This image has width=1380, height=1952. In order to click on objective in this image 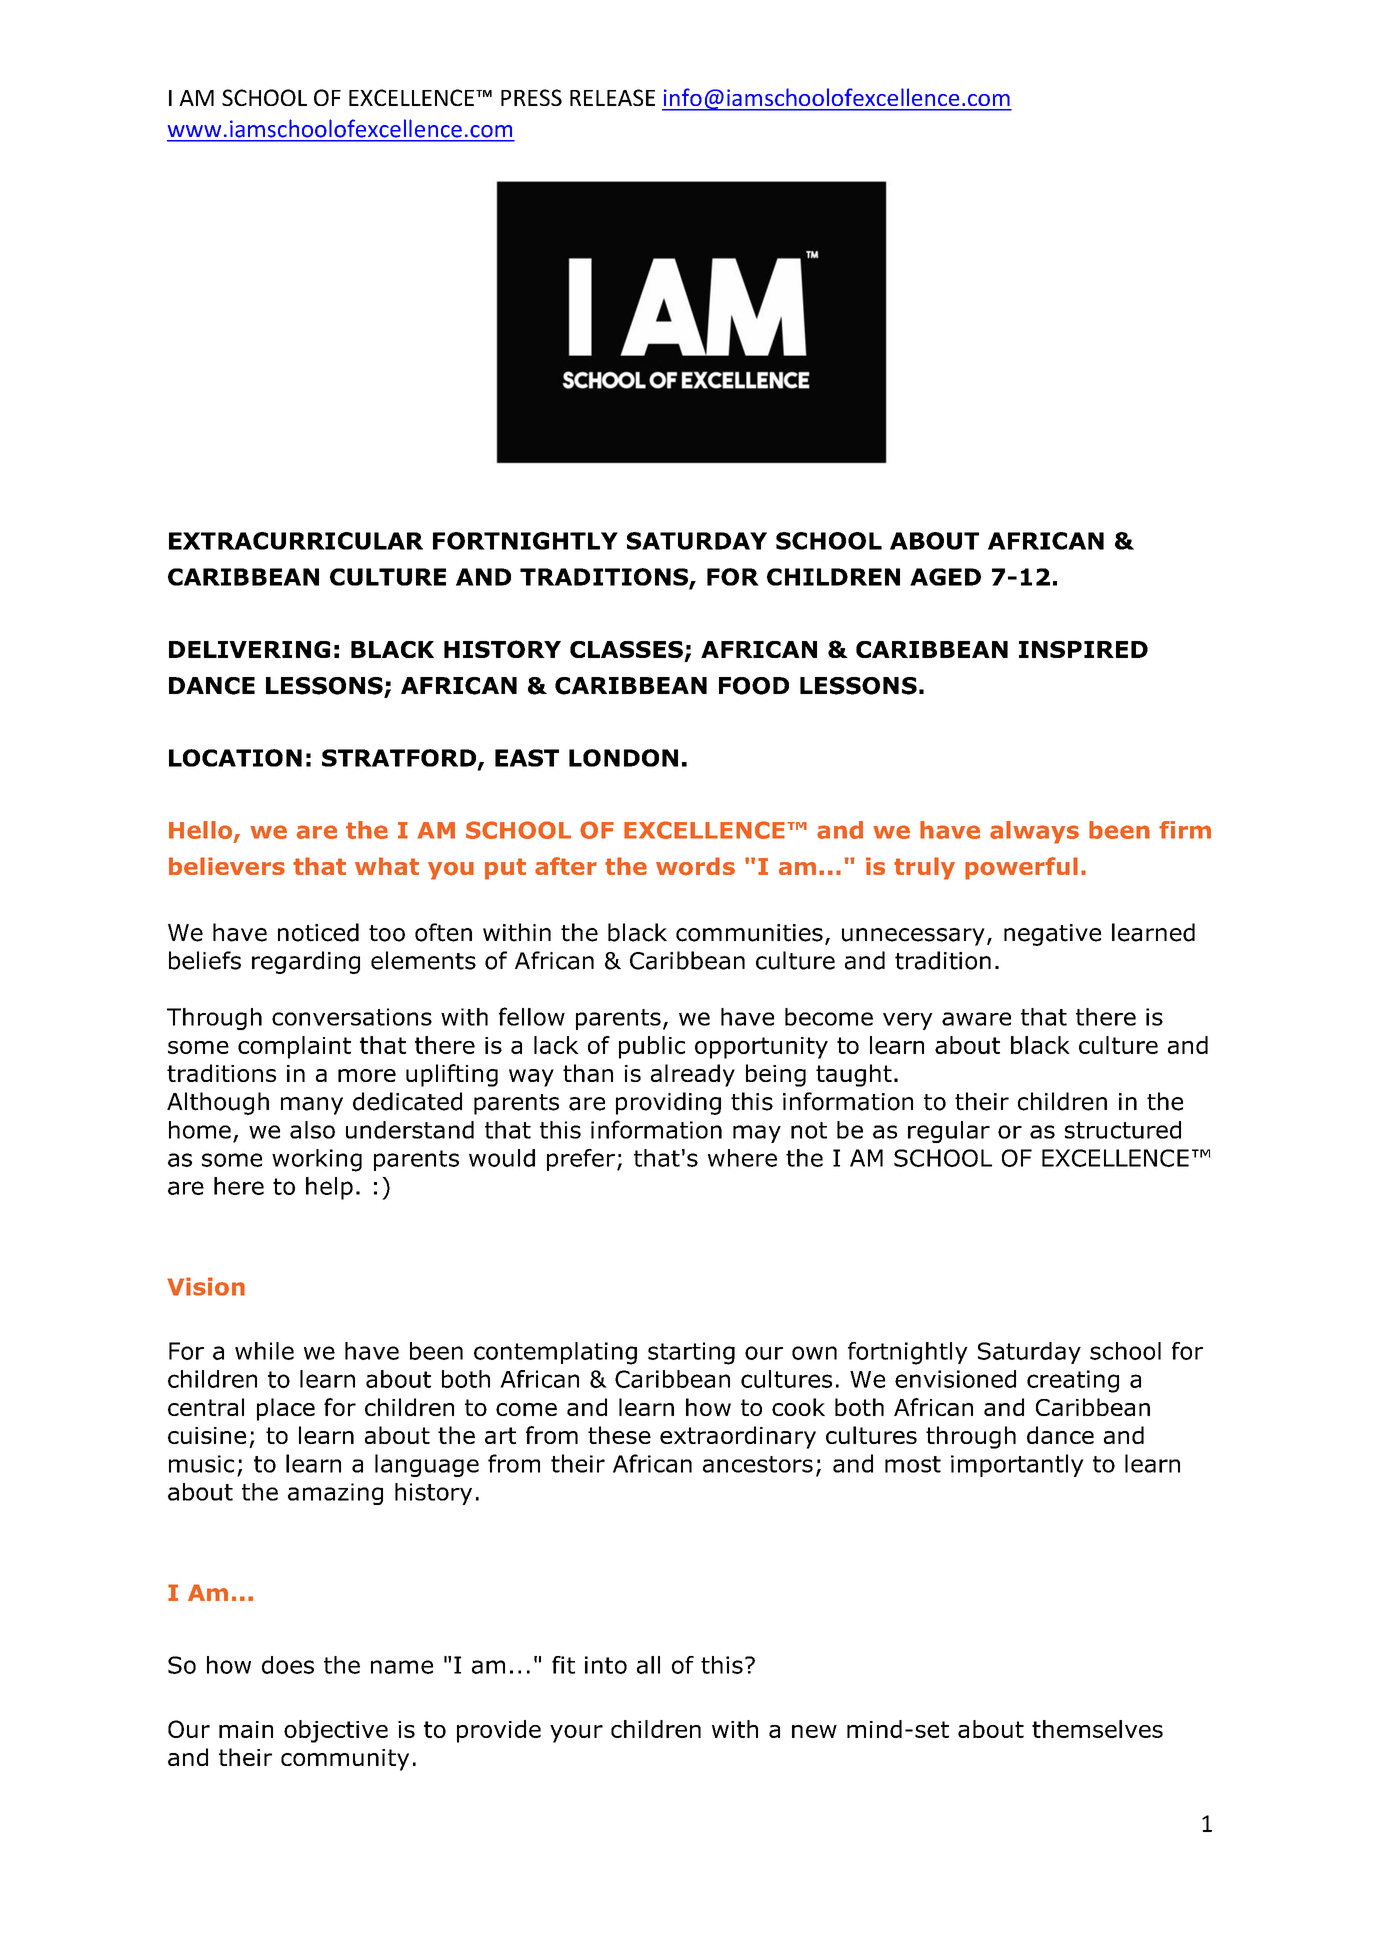, I will do `click(336, 1731)`.
